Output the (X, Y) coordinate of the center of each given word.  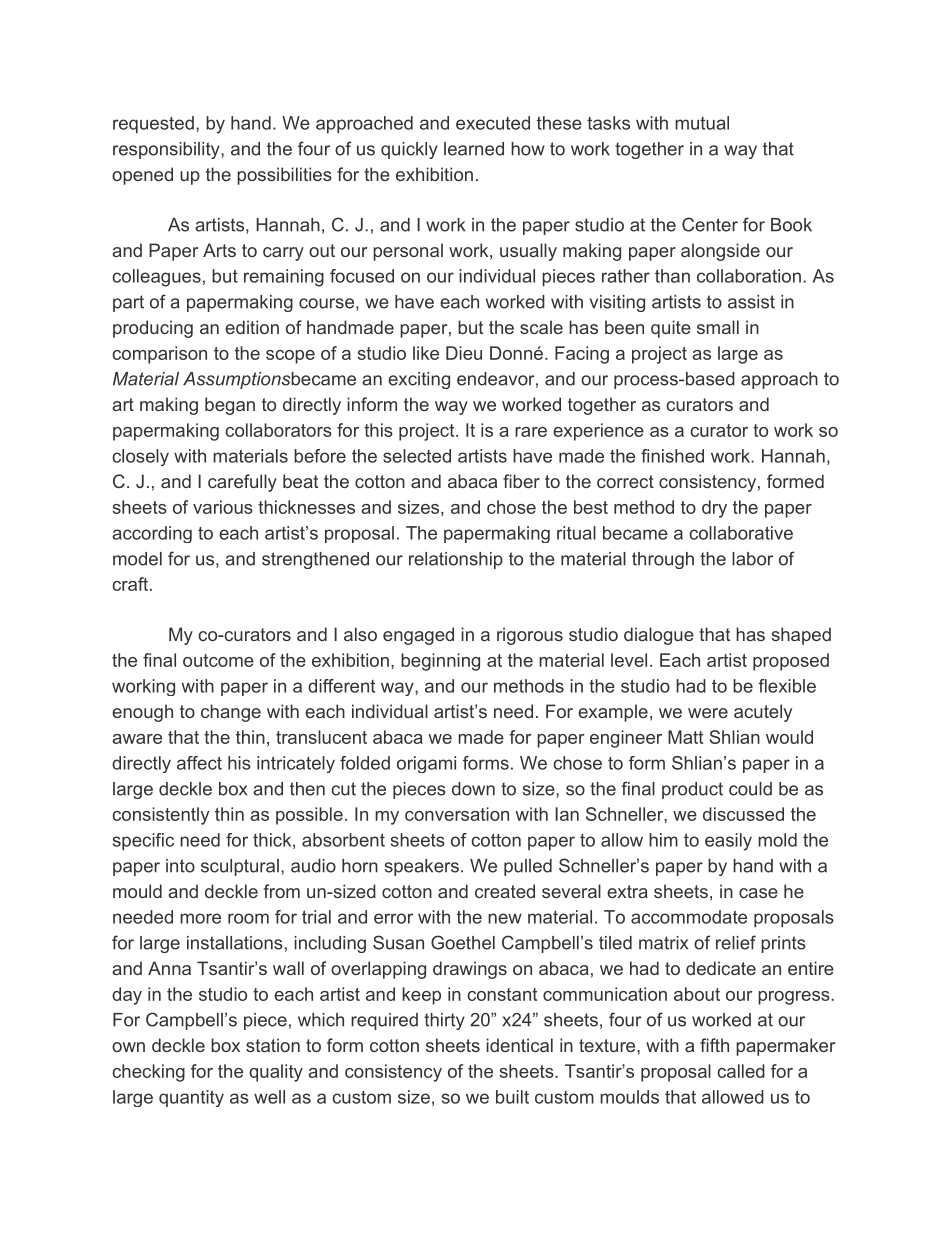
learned (474, 149)
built (512, 1097)
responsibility (167, 150)
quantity (191, 1098)
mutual (702, 123)
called (741, 1071)
